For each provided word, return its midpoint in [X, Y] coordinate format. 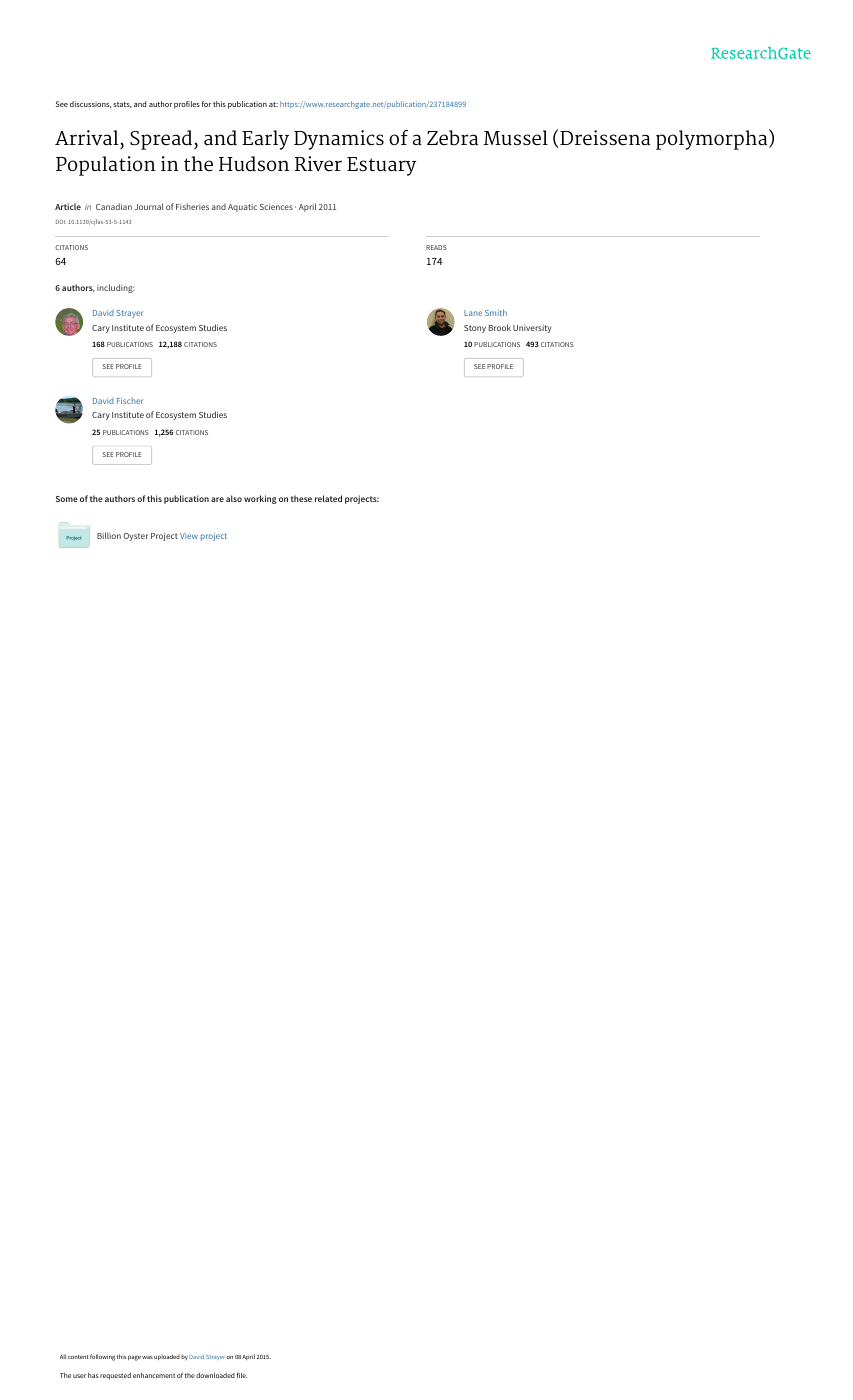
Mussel [515, 138]
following [102, 1357]
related [328, 498]
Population [106, 166]
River [318, 163]
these [301, 498]
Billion [109, 535]
